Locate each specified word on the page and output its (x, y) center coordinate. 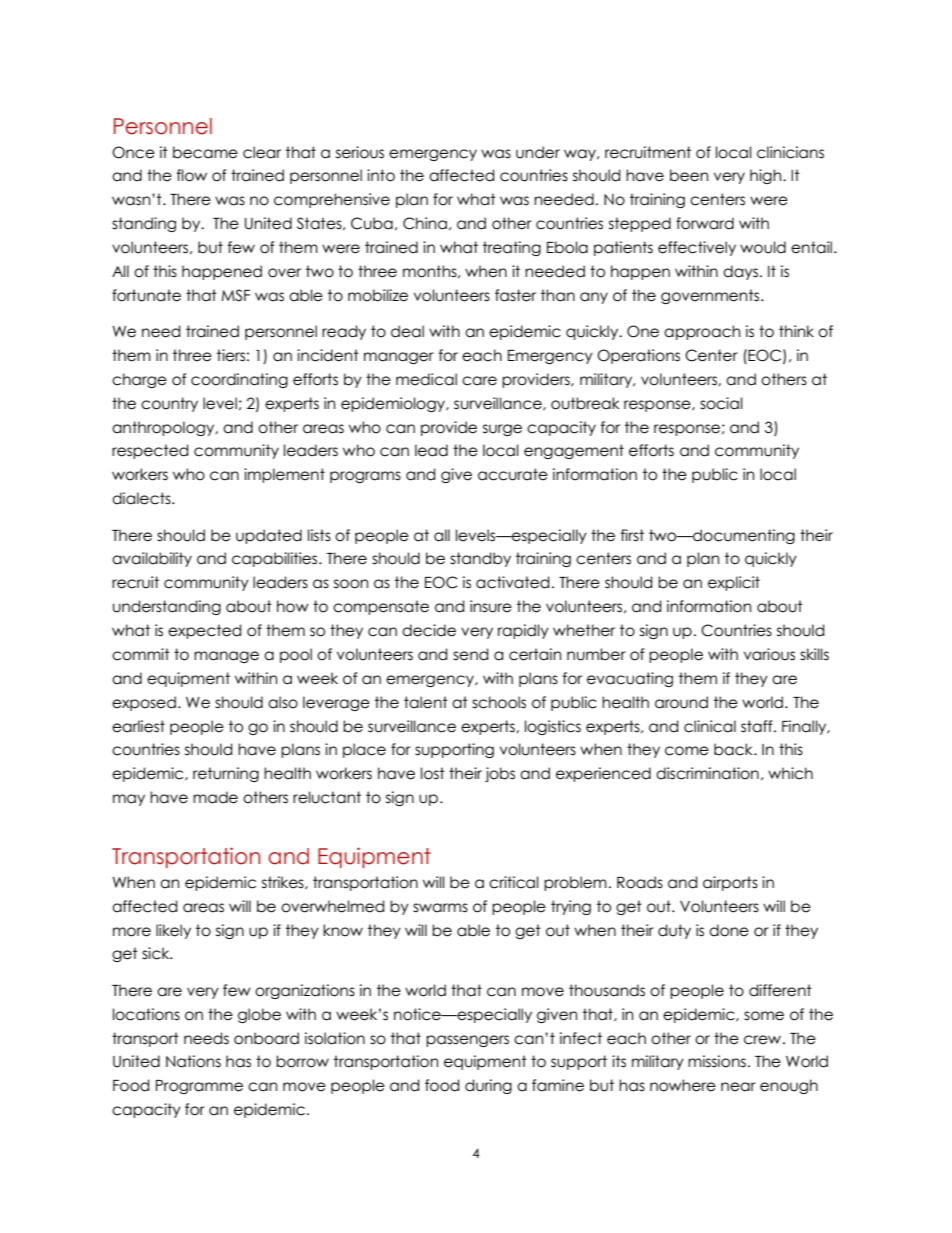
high (767, 176)
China (425, 223)
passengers (467, 1041)
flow (192, 175)
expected (204, 631)
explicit (734, 583)
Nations (193, 1061)
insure (491, 606)
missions (717, 1061)
